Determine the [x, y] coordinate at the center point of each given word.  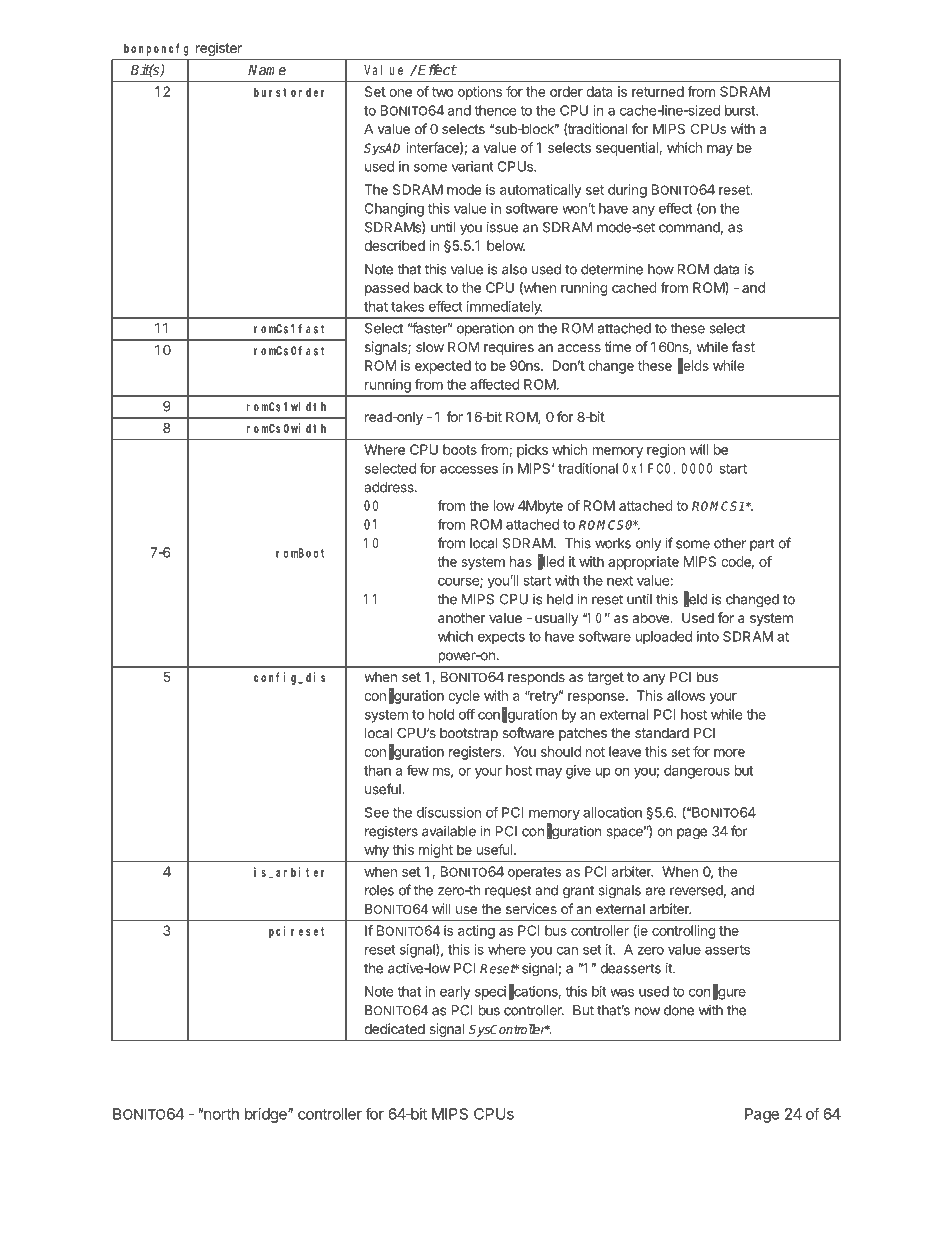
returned [658, 91]
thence [495, 110]
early [455, 993]
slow [430, 347]
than [377, 770]
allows [686, 695]
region [666, 451]
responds [536, 678]
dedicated [394, 1028]
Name [267, 69]
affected [495, 384]
